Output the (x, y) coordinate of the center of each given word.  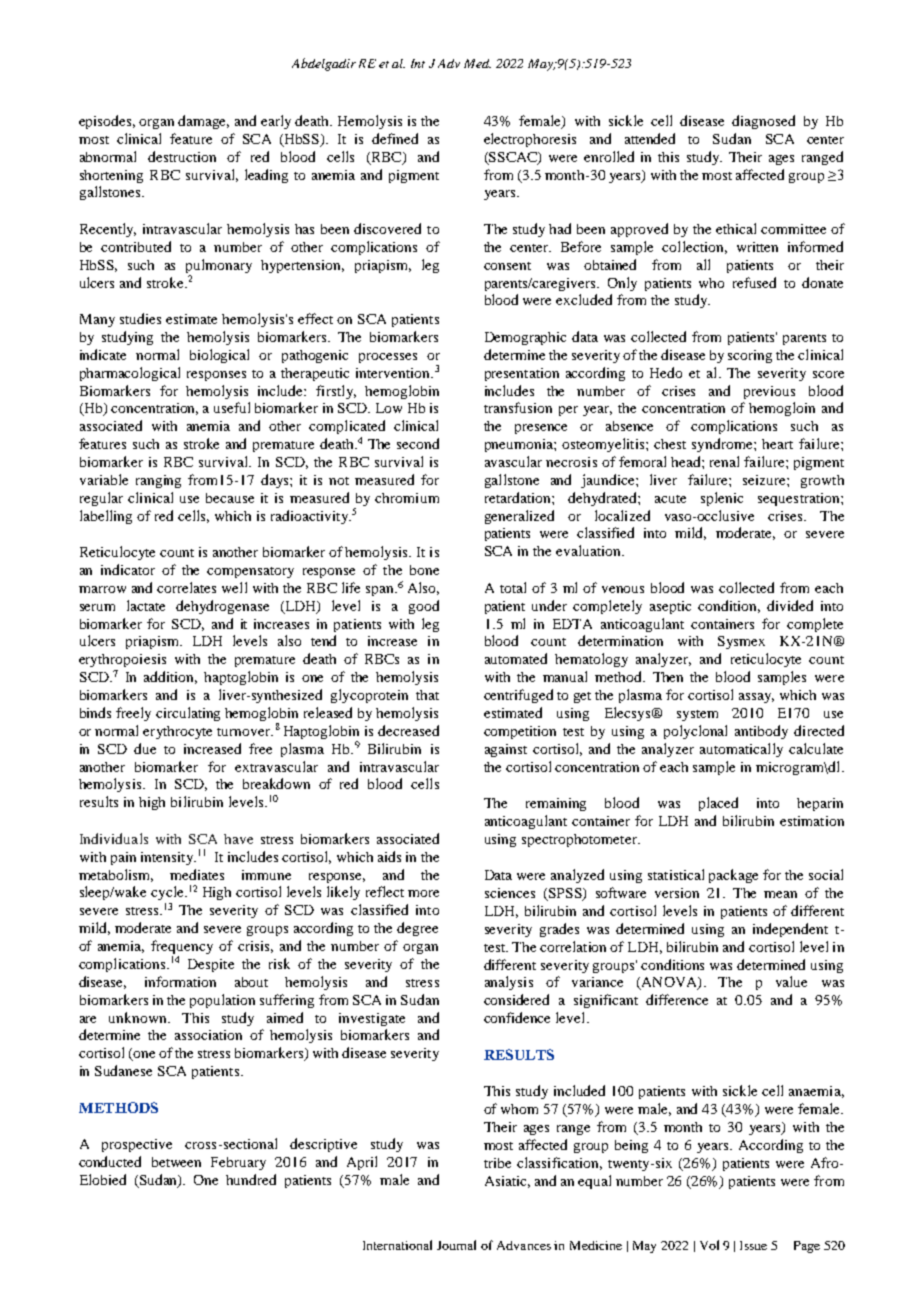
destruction (182, 156)
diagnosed (763, 122)
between (176, 1162)
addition (170, 677)
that (427, 695)
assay (756, 698)
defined (395, 138)
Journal (456, 1245)
